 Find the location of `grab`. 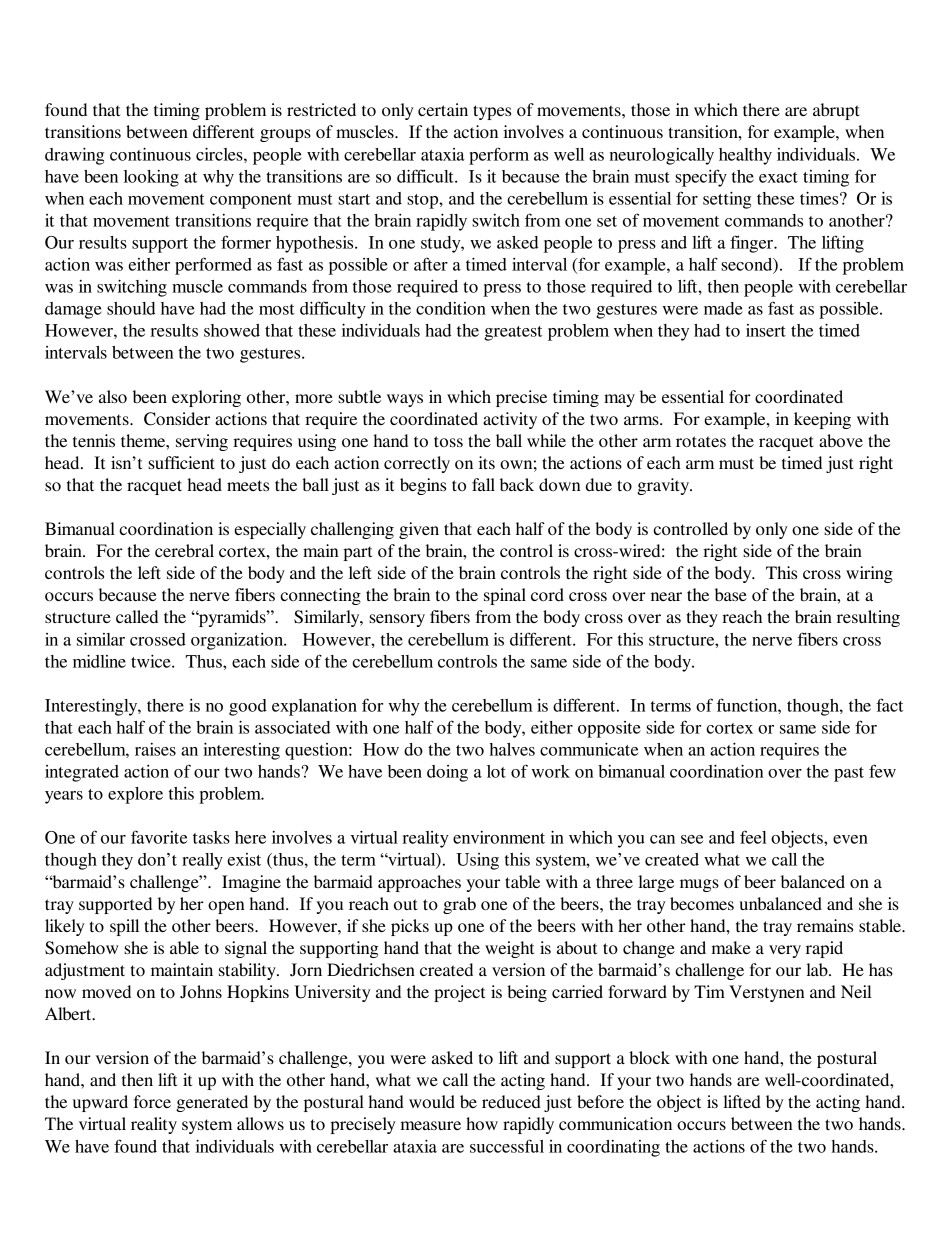

grab is located at coordinates (459, 905).
